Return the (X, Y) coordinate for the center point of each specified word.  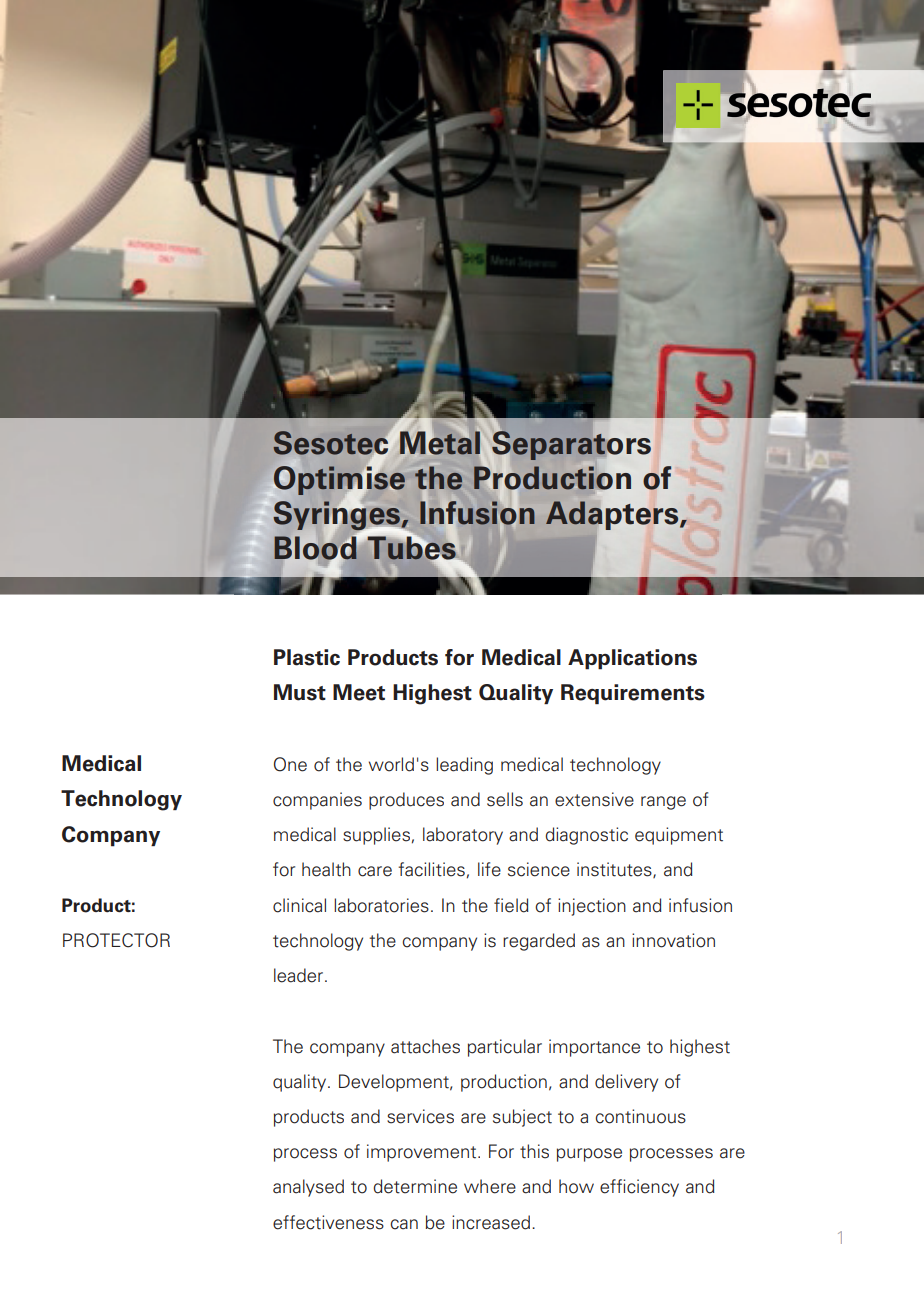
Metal (439, 442)
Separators (571, 445)
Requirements (633, 694)
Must (300, 692)
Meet (359, 692)
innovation (673, 940)
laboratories (381, 905)
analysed (308, 1188)
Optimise (338, 480)
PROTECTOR (116, 940)
